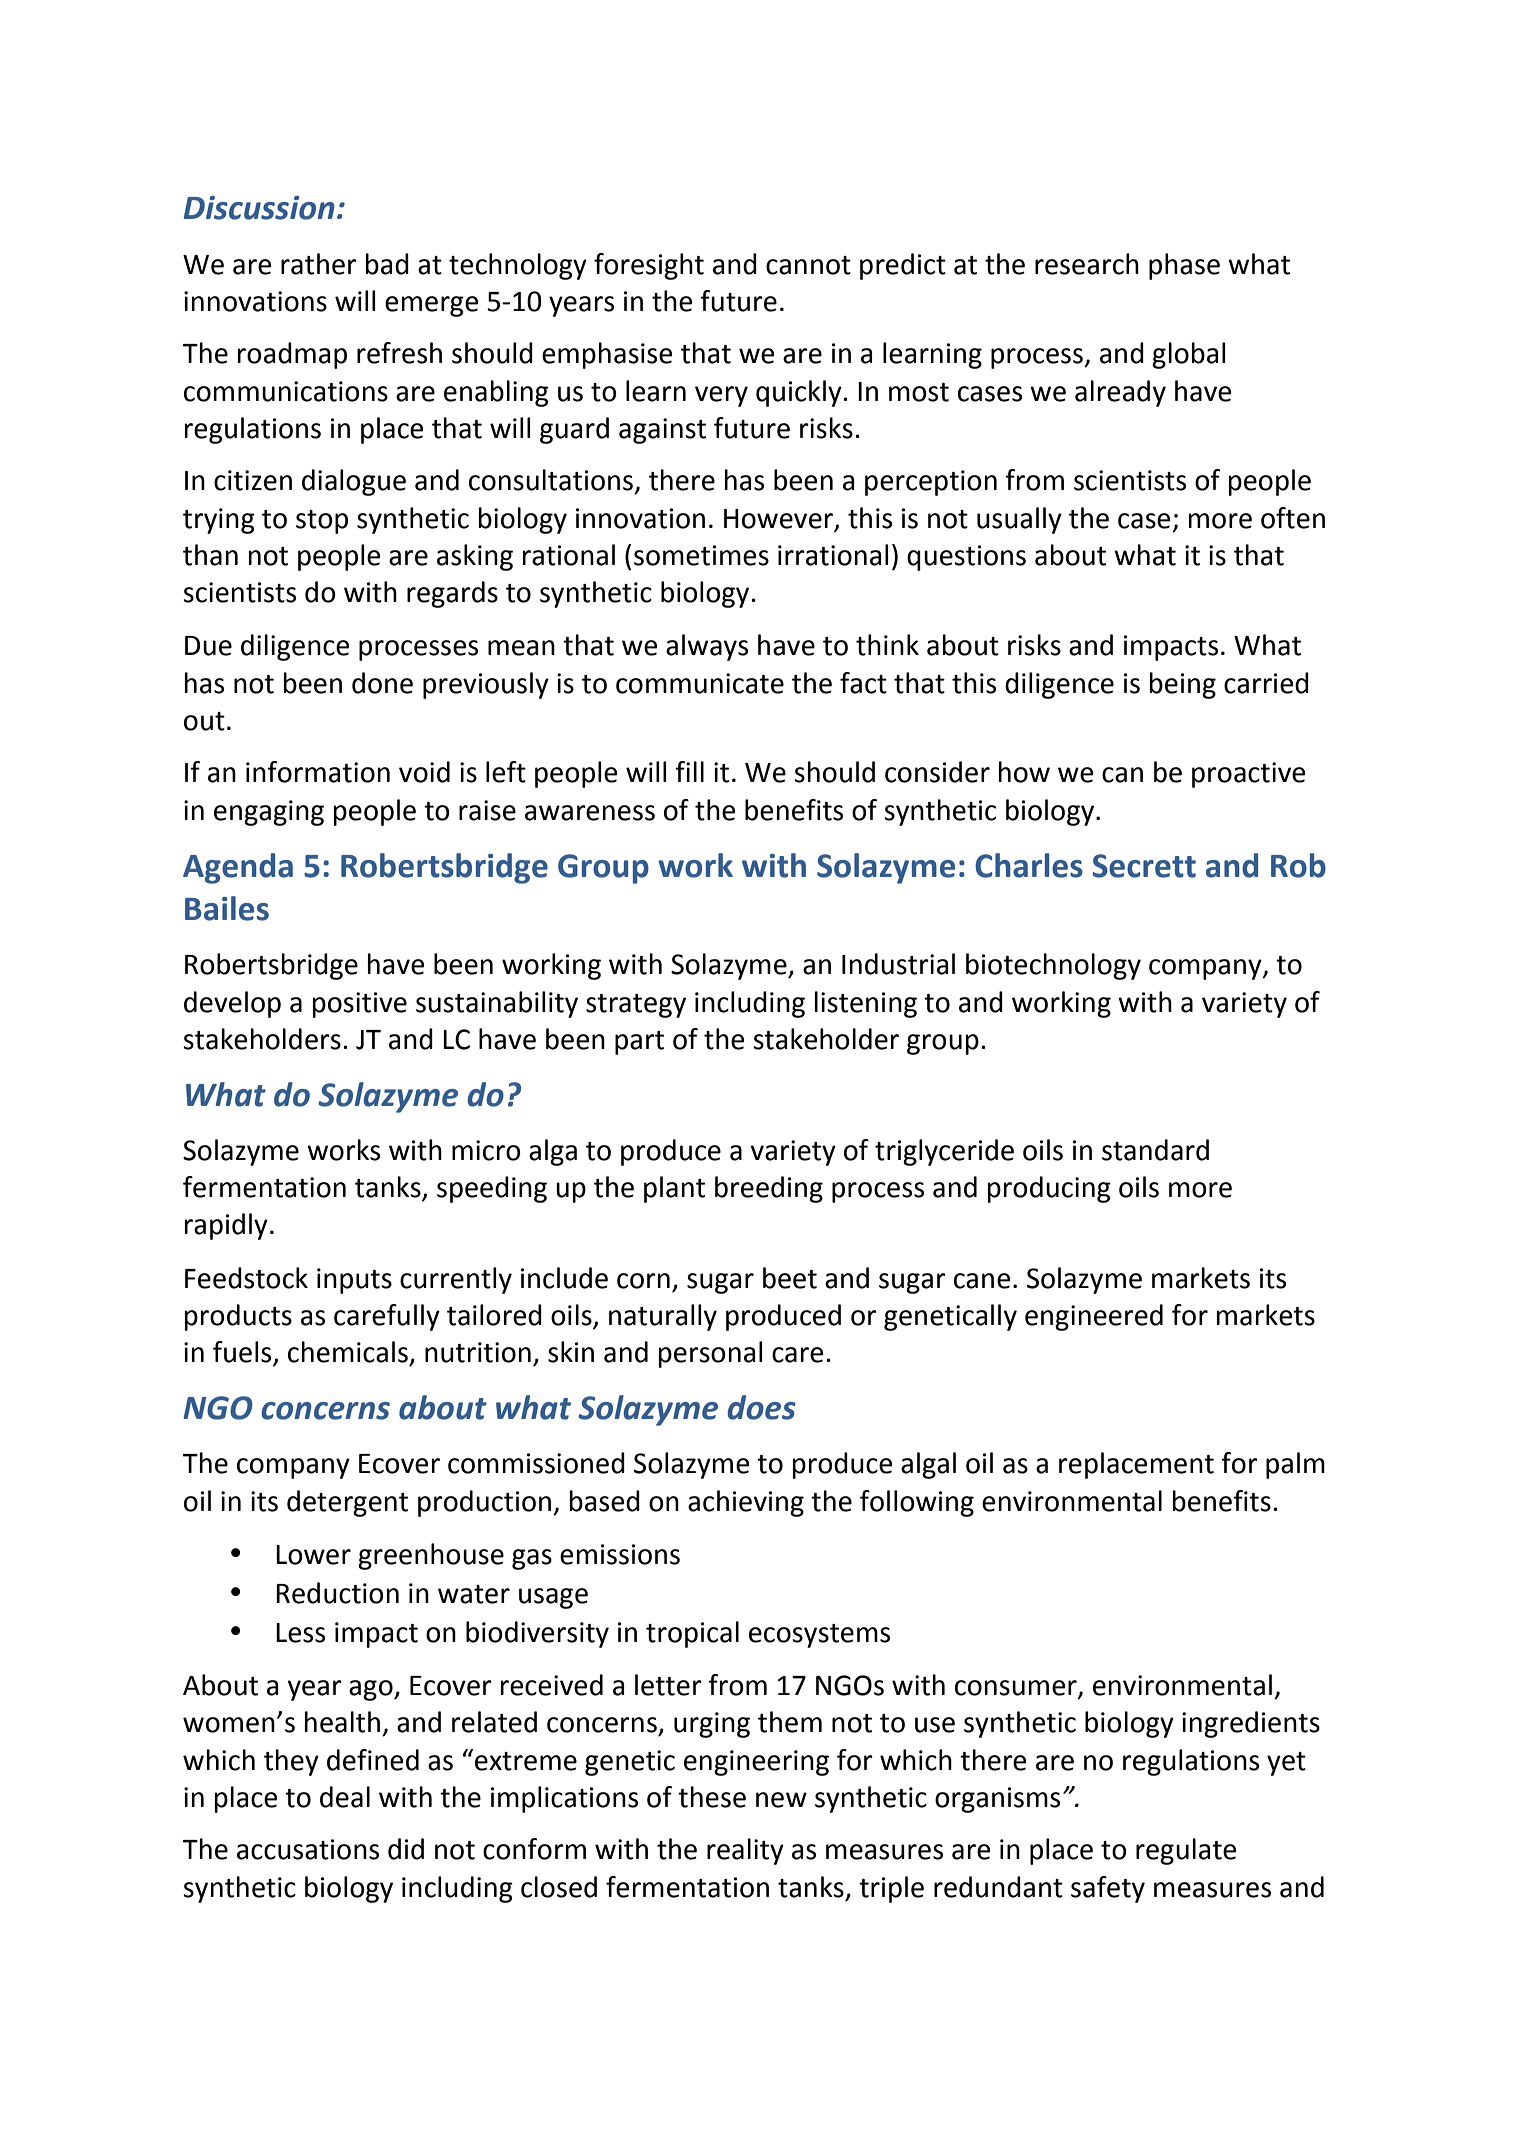 The image size is (1515, 2143). Describe the element at coordinates (360, 1005) in the screenshot. I see `positive` at that location.
